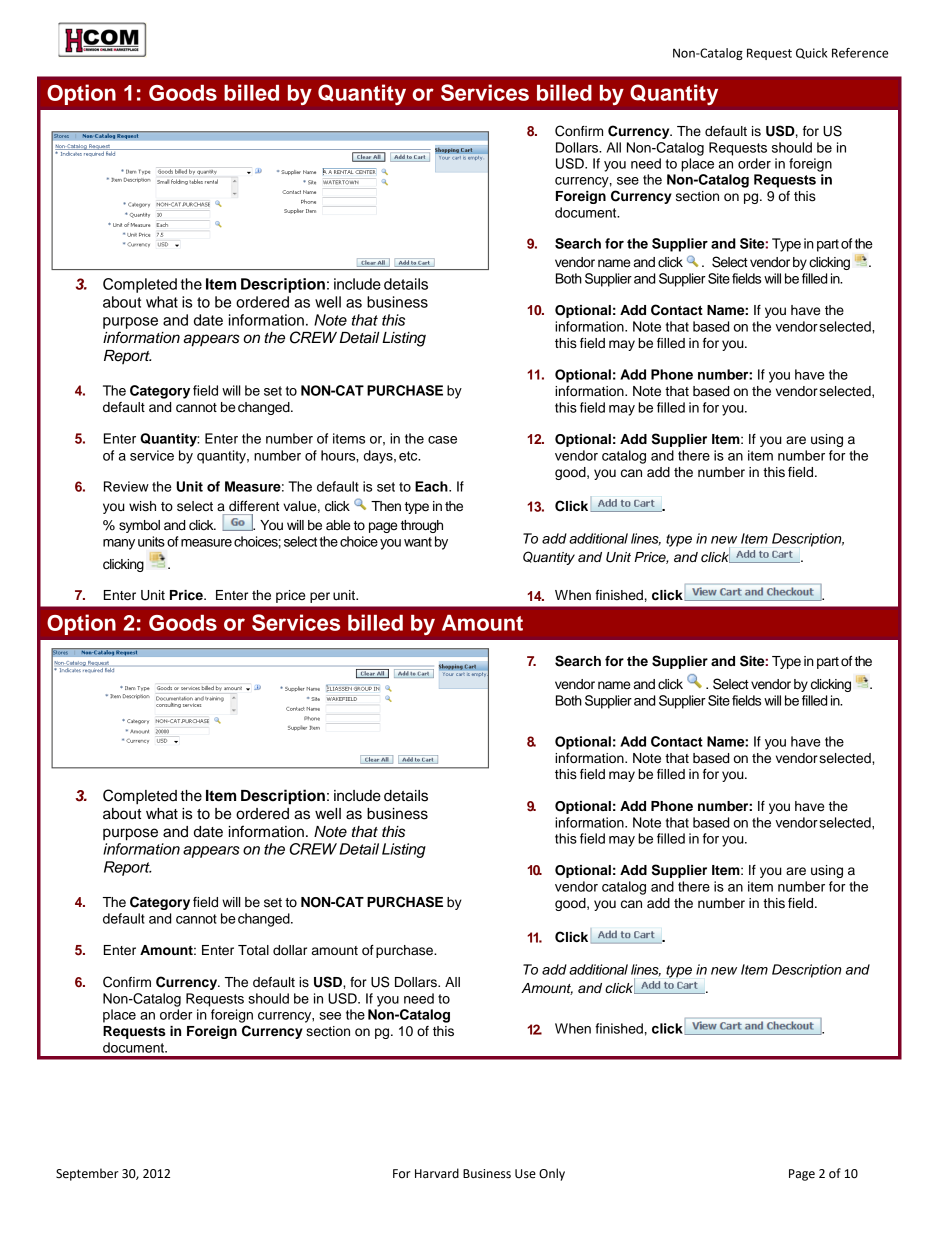  Describe the element at coordinates (338, 525) in the image. I see `able` at that location.
